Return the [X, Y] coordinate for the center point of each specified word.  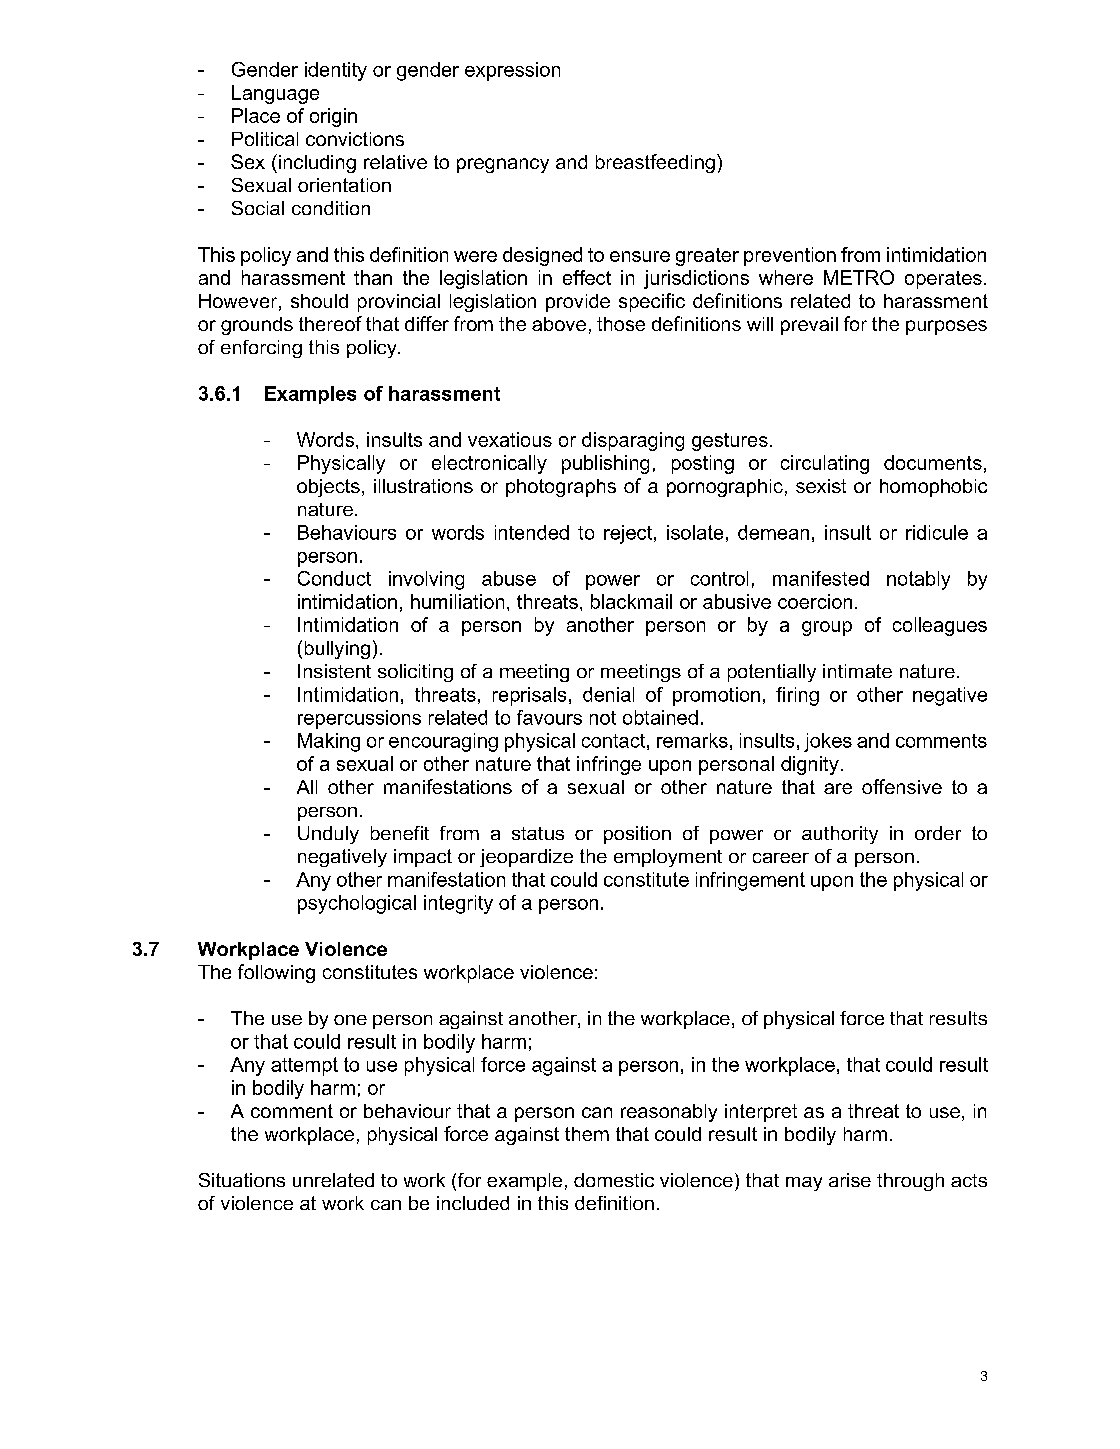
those [621, 324]
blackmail [631, 601]
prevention [790, 256]
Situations [242, 1180]
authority [840, 835]
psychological [357, 904]
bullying [337, 650]
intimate [857, 671]
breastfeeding [655, 163]
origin [333, 117]
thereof [330, 323]
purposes [946, 327]
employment [668, 858]
